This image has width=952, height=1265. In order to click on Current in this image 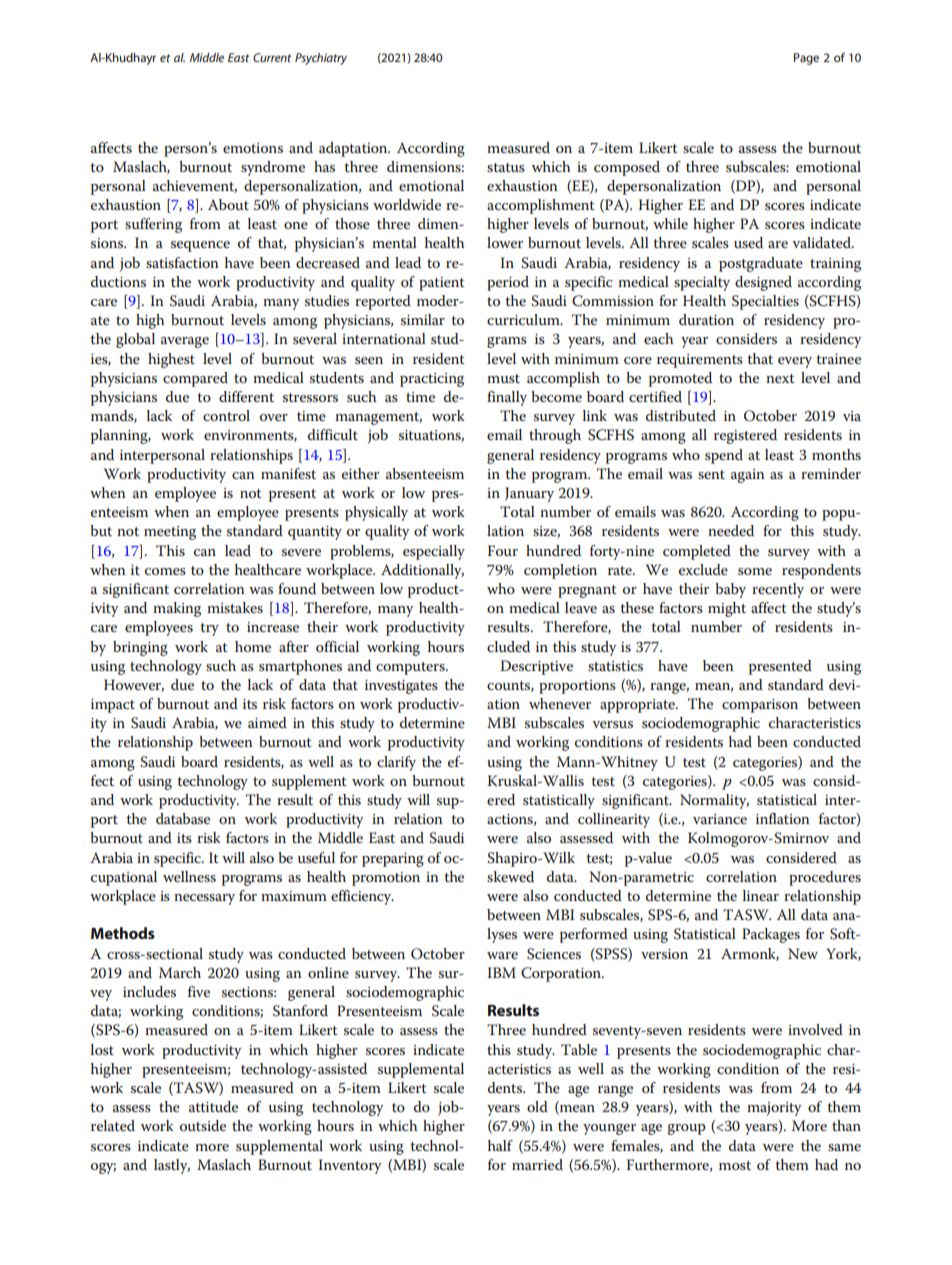, I will do `click(272, 57)`.
